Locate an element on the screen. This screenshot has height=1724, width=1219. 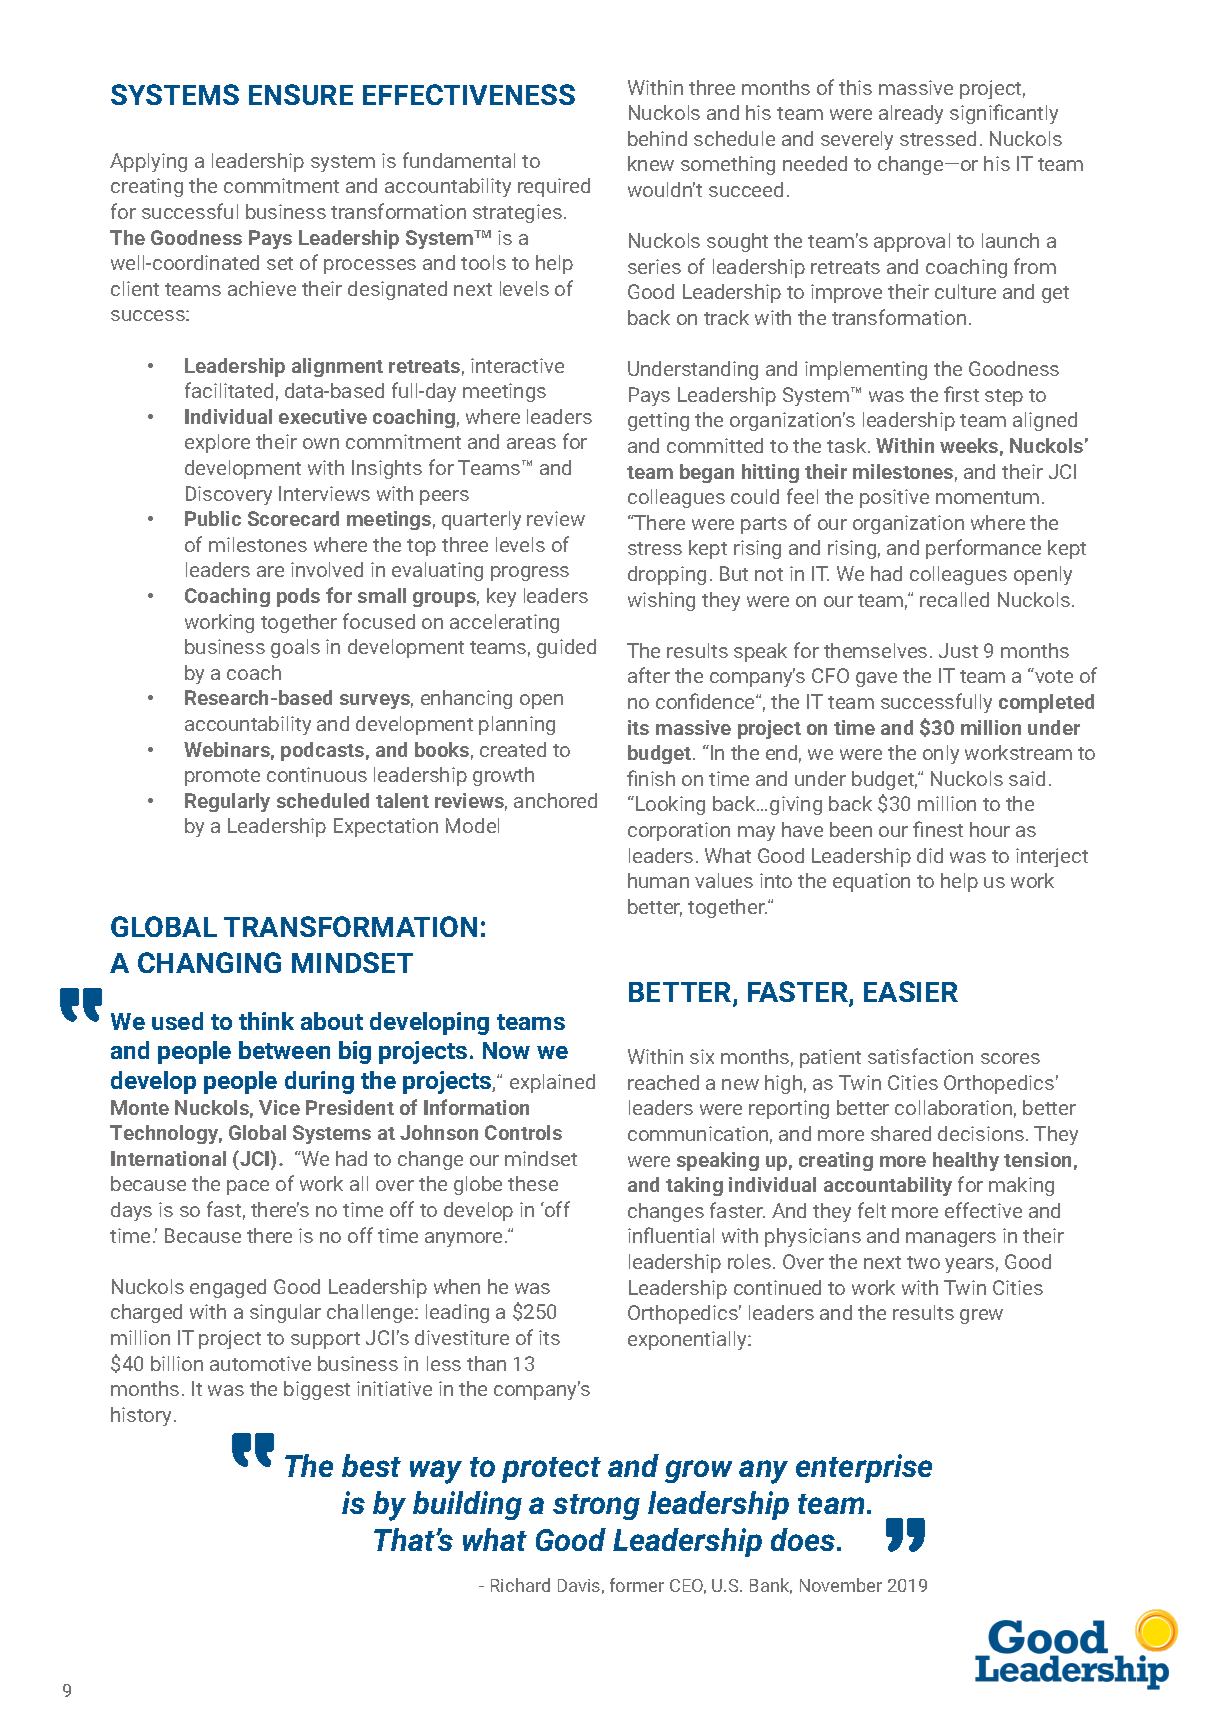
behind is located at coordinates (657, 138).
